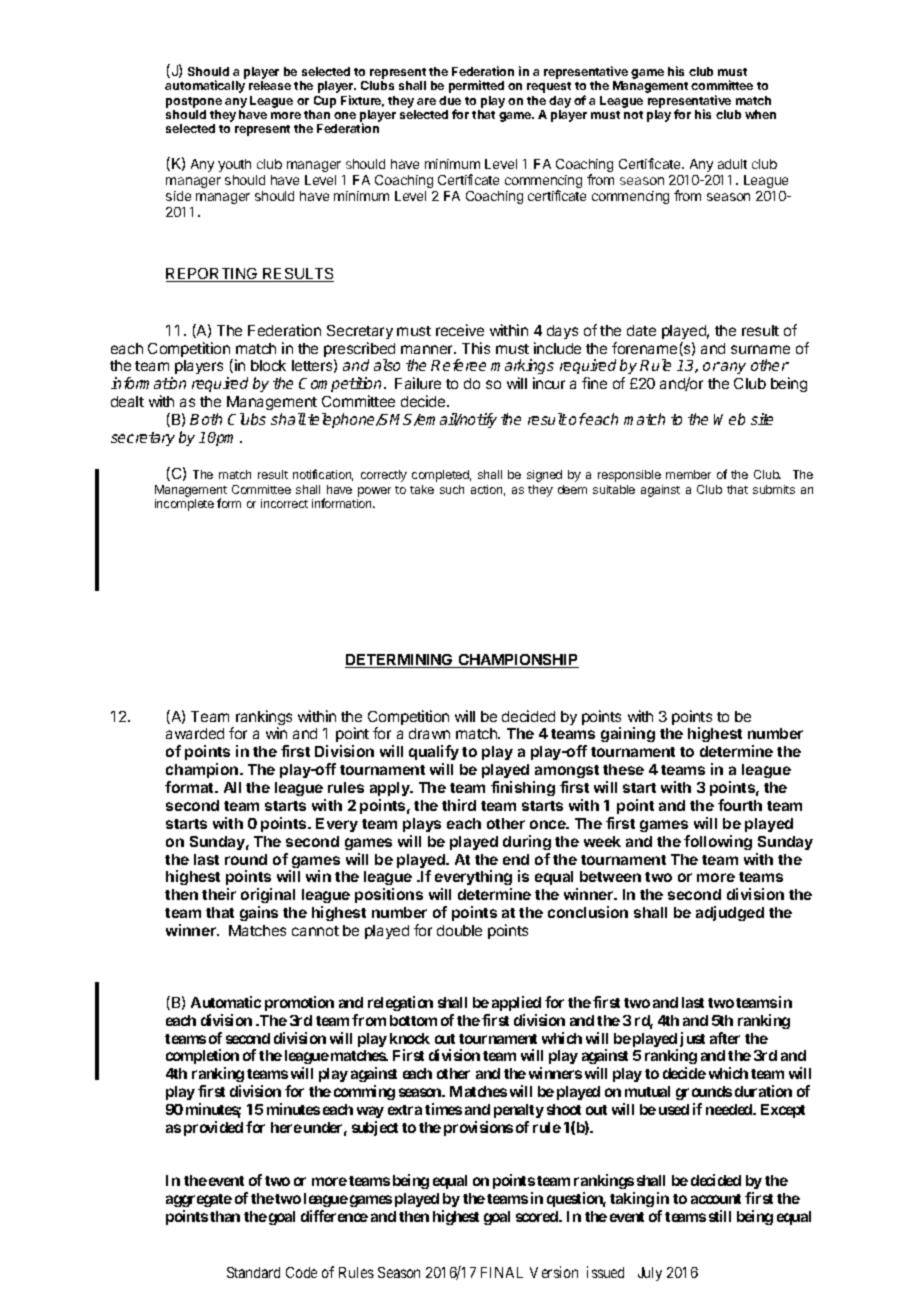 Image resolution: width=924 pixels, height=1308 pixels. What do you see at coordinates (732, 164) in the document?
I see `adult` at bounding box center [732, 164].
